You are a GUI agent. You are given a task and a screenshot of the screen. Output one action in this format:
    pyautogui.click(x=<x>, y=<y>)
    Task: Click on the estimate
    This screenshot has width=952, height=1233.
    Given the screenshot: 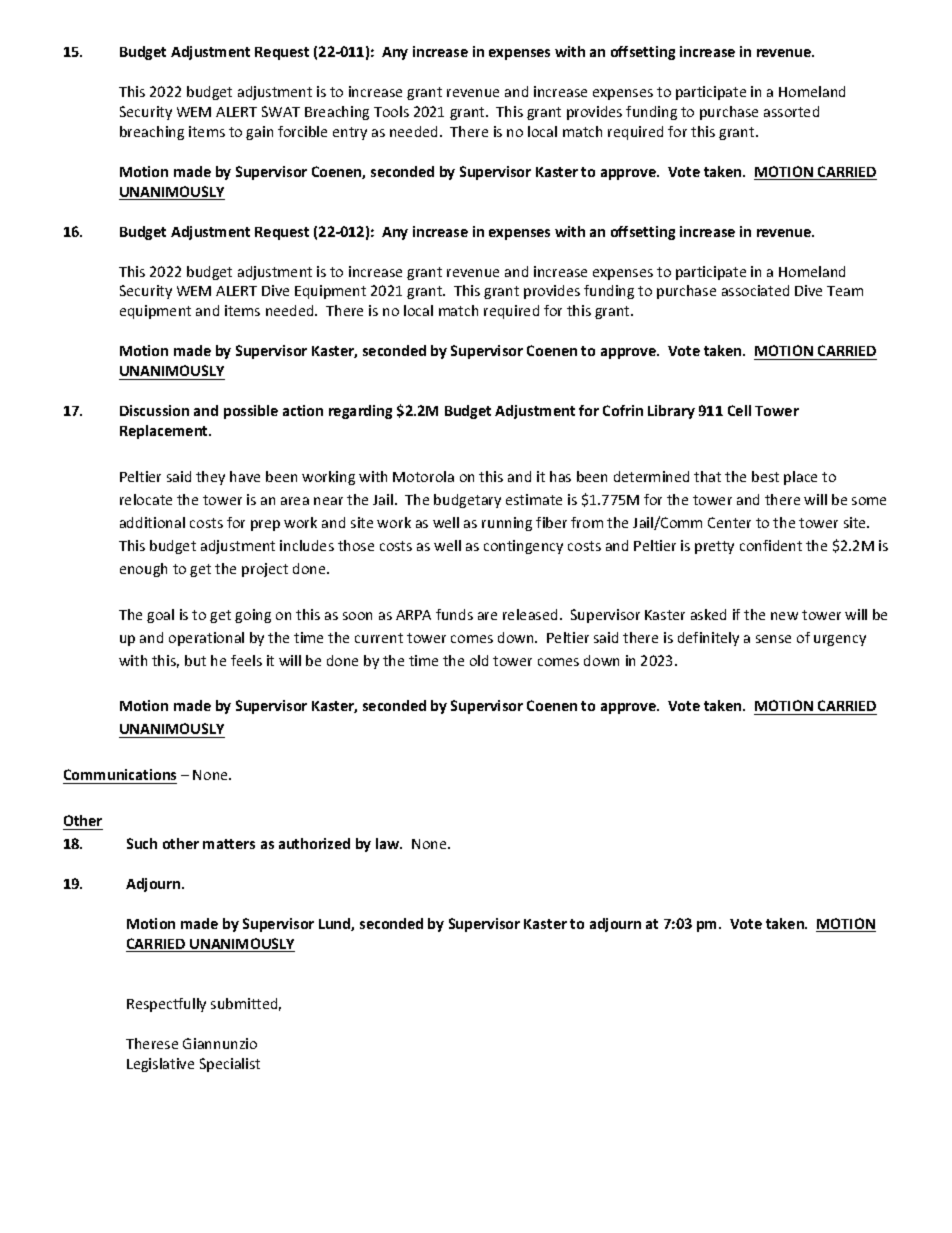 What is the action you would take?
    pyautogui.click(x=534, y=499)
